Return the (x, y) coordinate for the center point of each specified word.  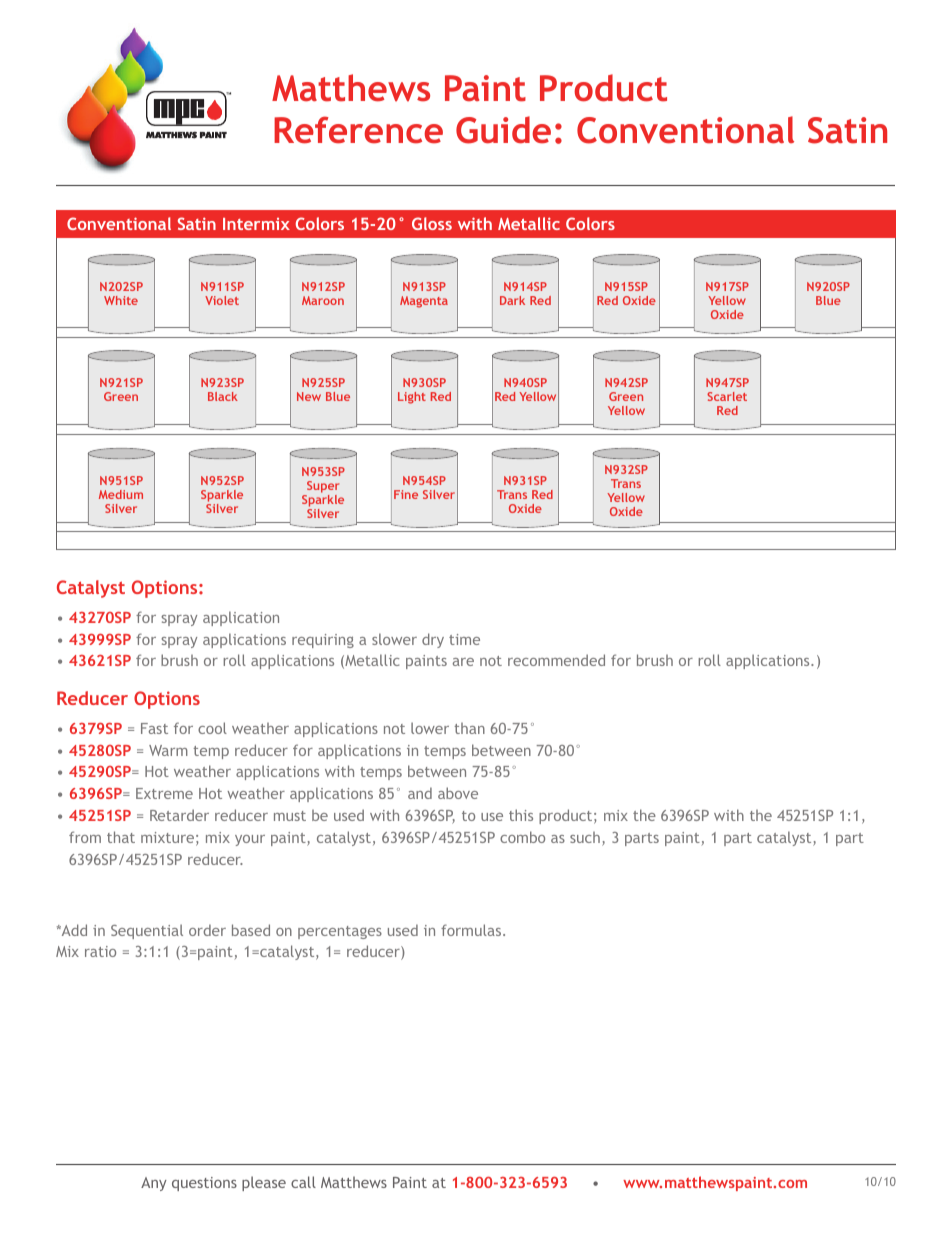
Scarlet (727, 396)
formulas (472, 930)
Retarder (179, 815)
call (303, 1182)
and (420, 793)
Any (154, 1184)
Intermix (256, 224)
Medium (121, 494)
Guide (503, 130)
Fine (406, 494)
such (585, 837)
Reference (358, 130)
